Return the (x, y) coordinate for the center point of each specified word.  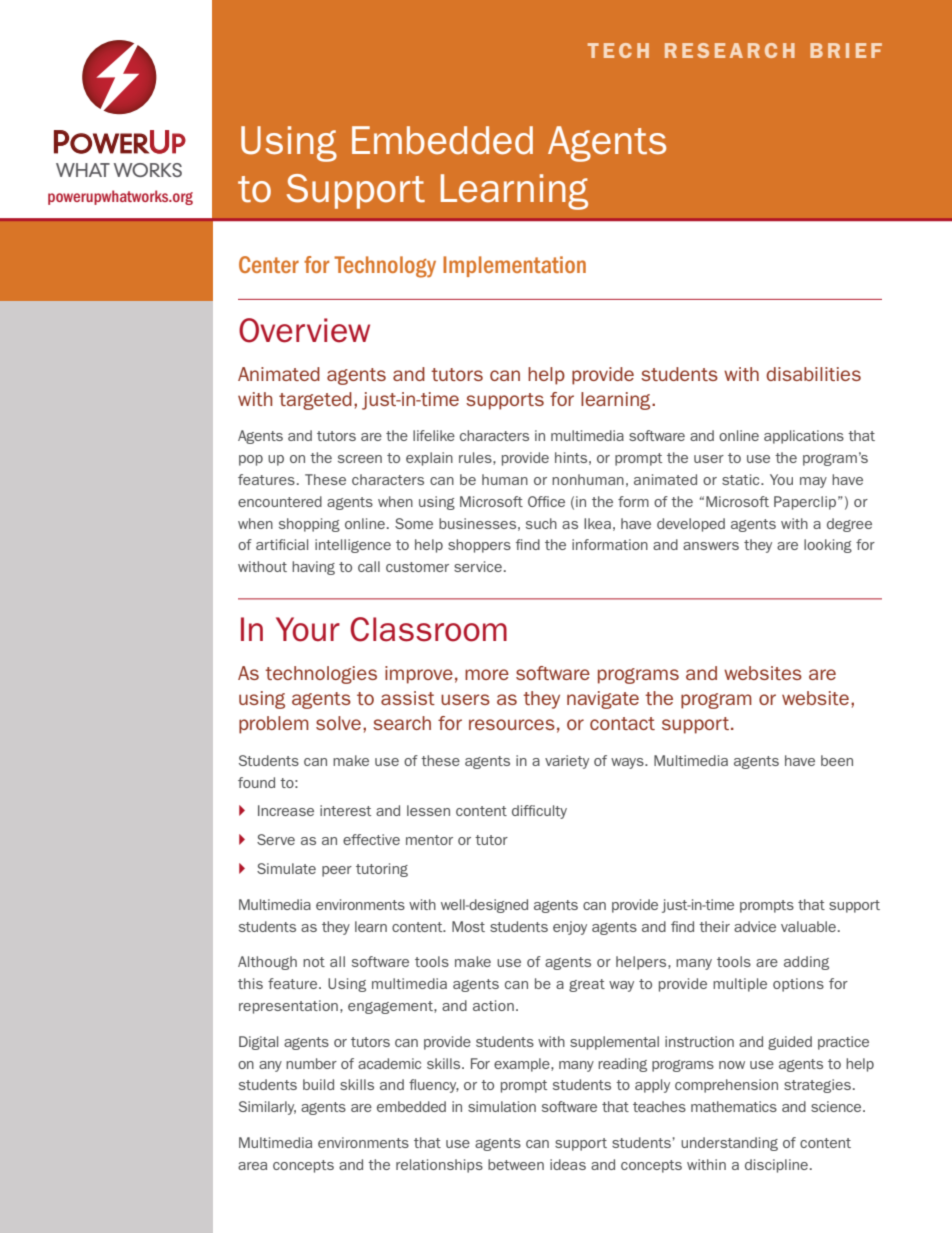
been (837, 760)
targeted (315, 401)
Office (546, 501)
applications (804, 437)
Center (269, 264)
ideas (568, 1164)
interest (345, 810)
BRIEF (846, 50)
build (318, 1084)
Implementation (514, 266)
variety (567, 762)
